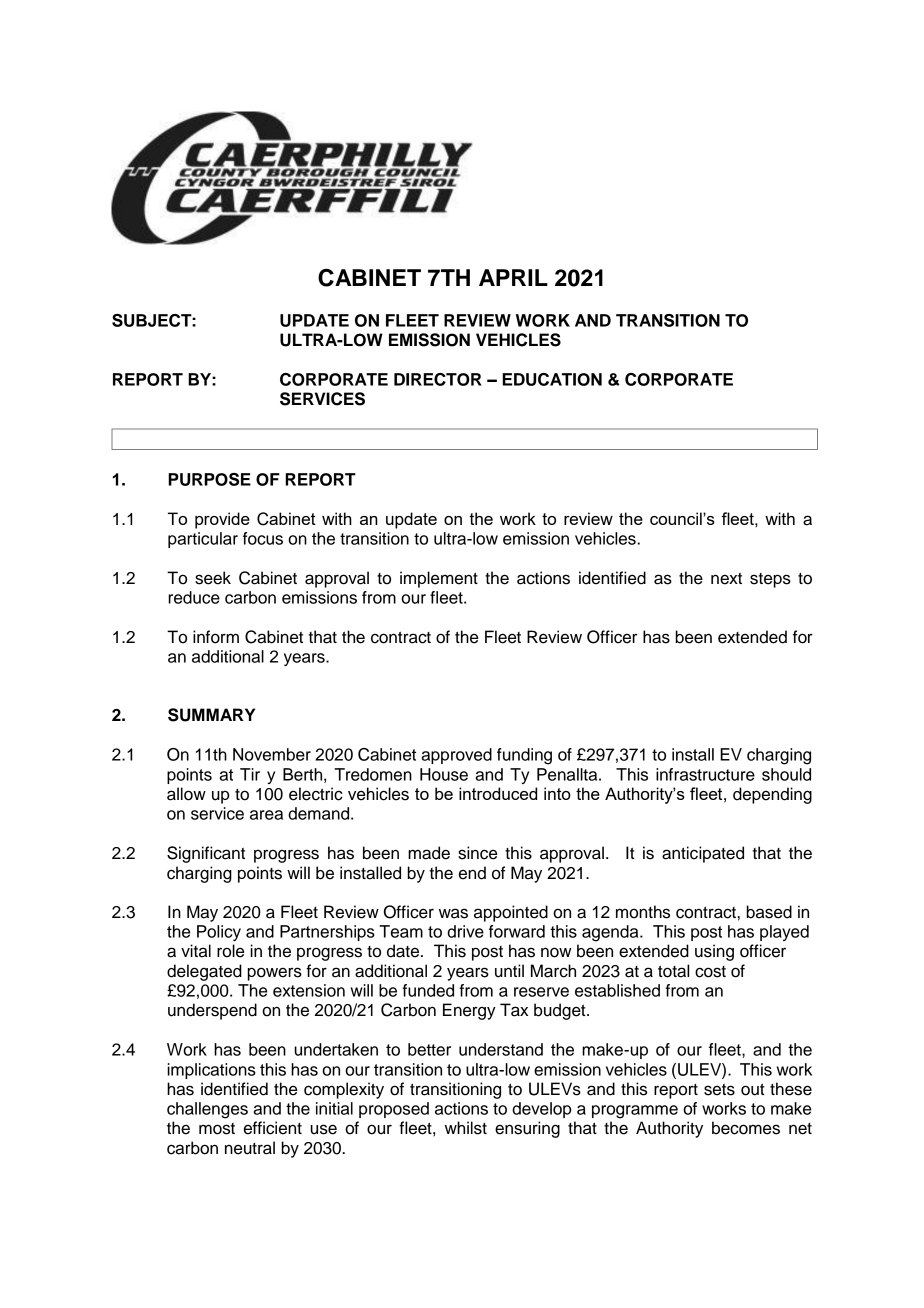 The image size is (924, 1308). What do you see at coordinates (726, 579) in the document?
I see `next` at bounding box center [726, 579].
